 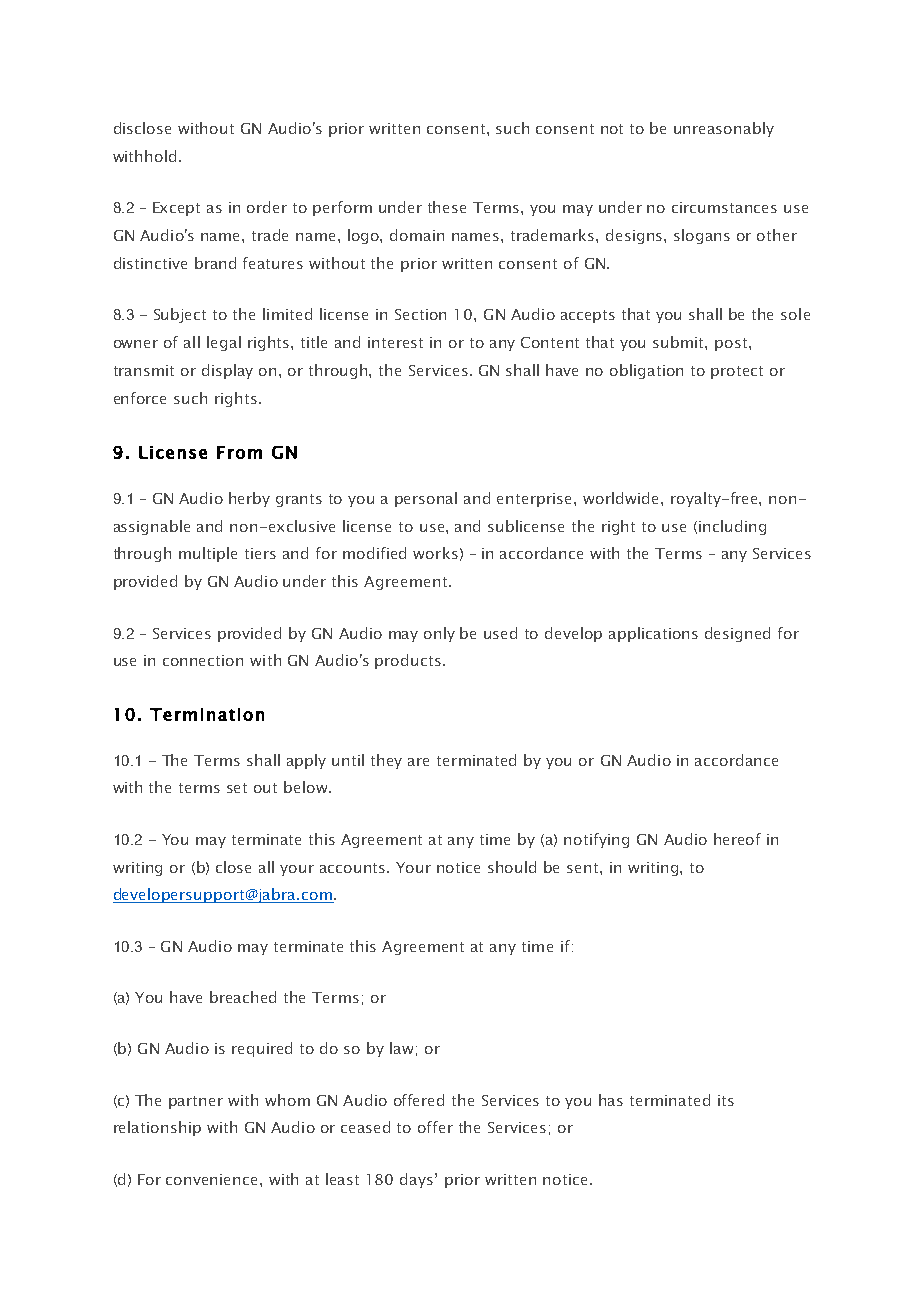 I want to click on personal, so click(x=426, y=499).
